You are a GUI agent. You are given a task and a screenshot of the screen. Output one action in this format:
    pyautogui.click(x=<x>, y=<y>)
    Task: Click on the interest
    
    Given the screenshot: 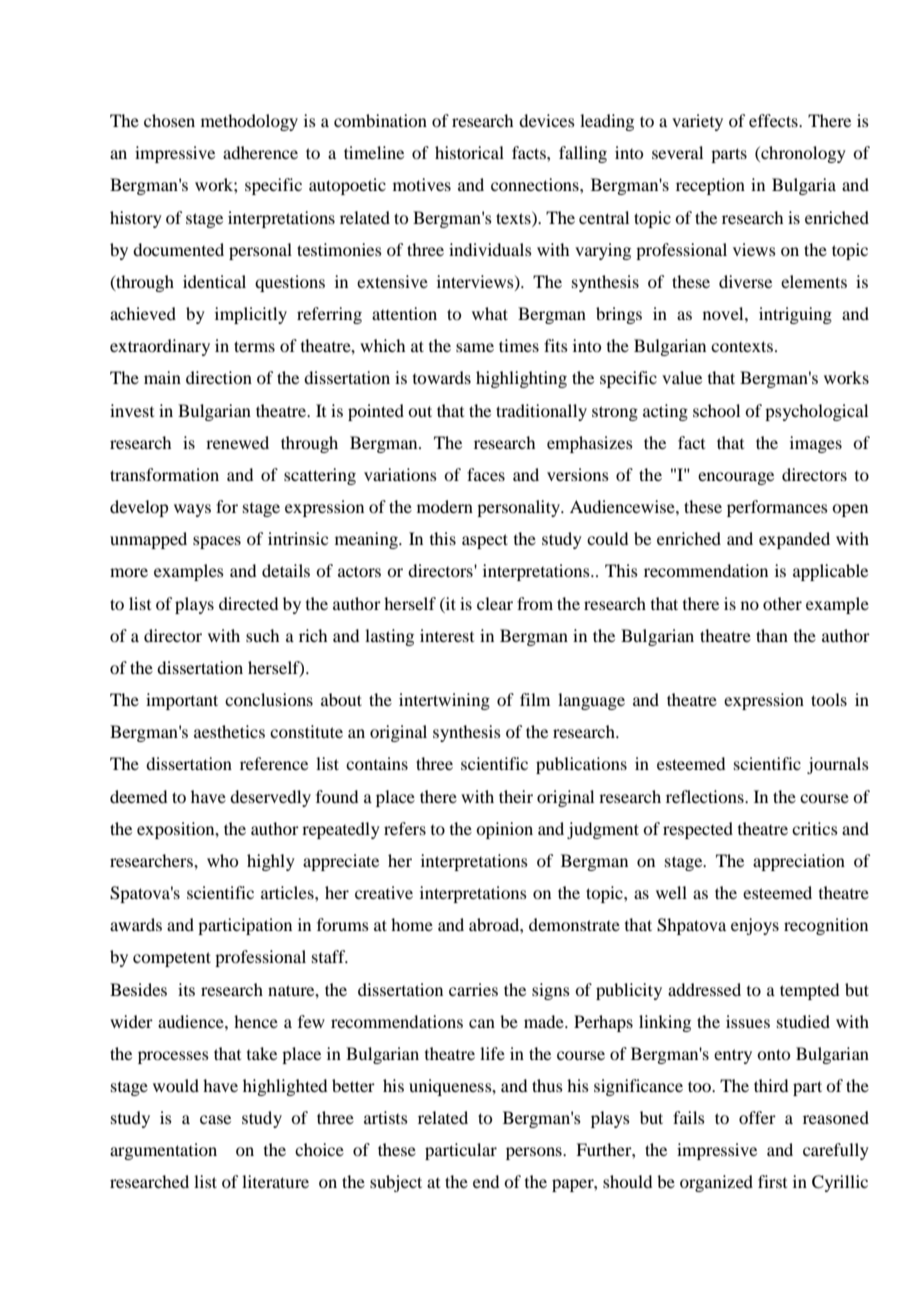 What is the action you would take?
    pyautogui.click(x=447, y=635)
